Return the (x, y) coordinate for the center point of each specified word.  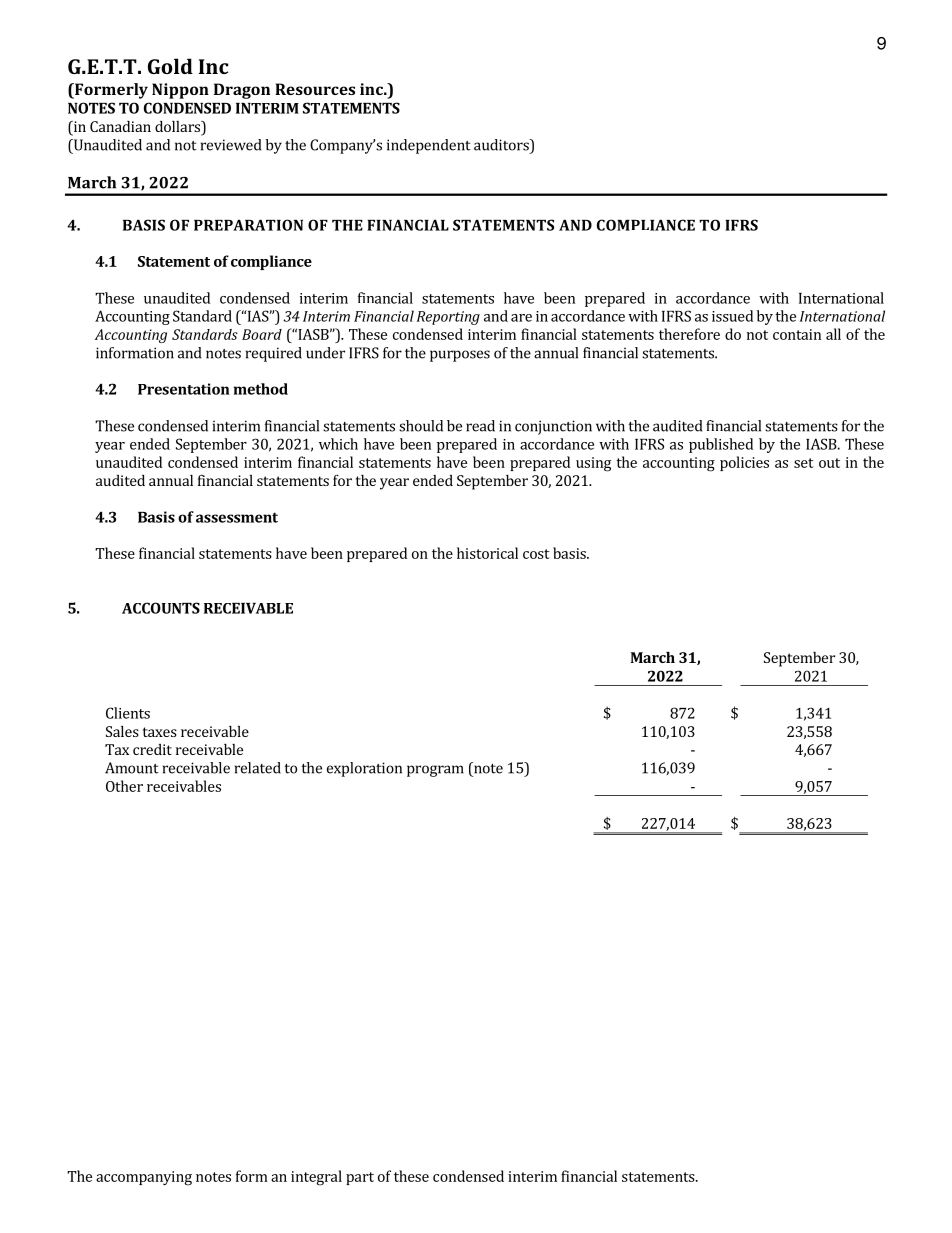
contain (797, 334)
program (435, 771)
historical (487, 553)
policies (744, 463)
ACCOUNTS (161, 608)
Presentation (184, 389)
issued (732, 316)
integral (316, 1178)
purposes (460, 356)
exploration (364, 769)
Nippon (180, 91)
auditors (502, 145)
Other (124, 786)
